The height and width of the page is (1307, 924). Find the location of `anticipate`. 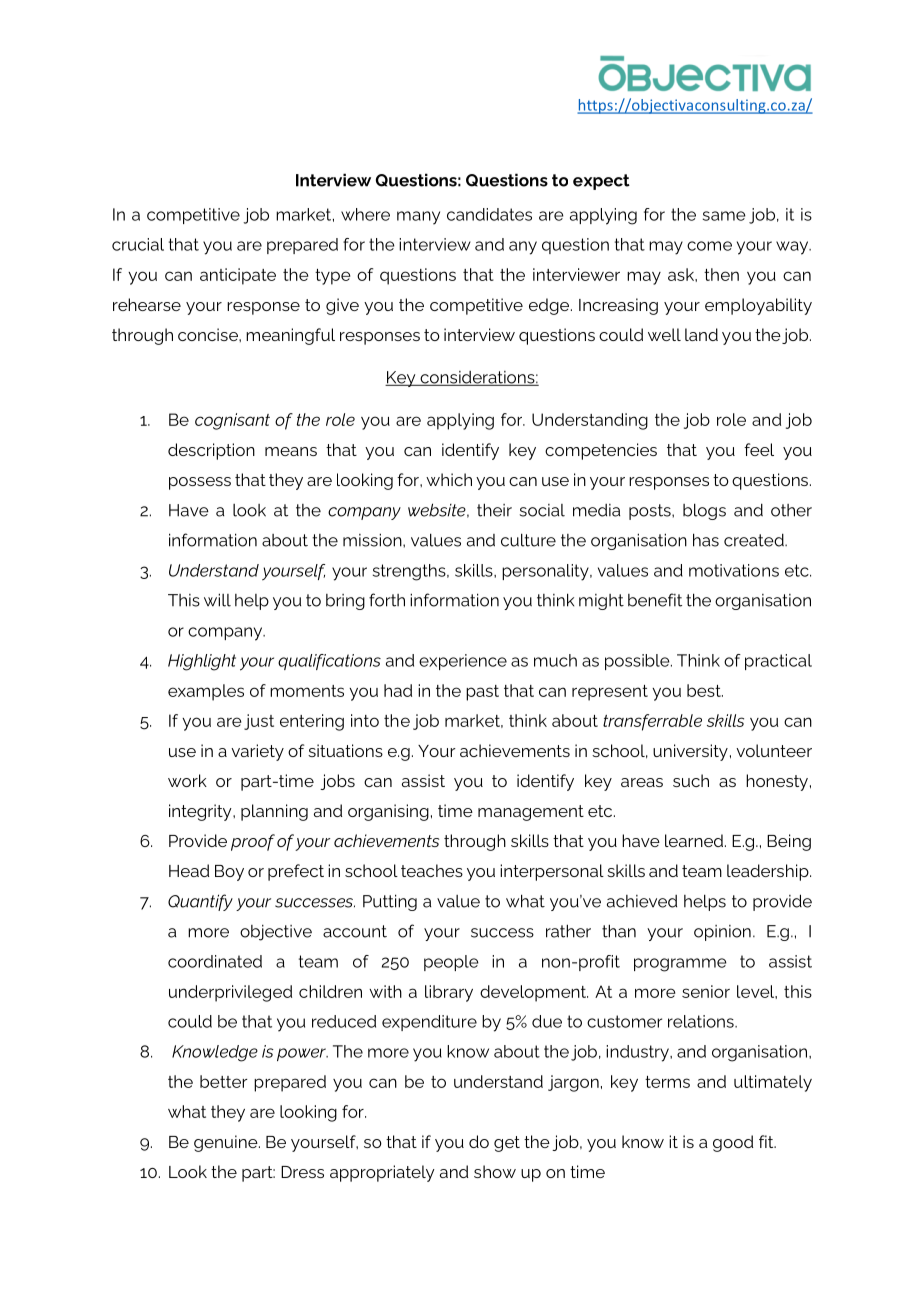

anticipate is located at coordinates (238, 276).
